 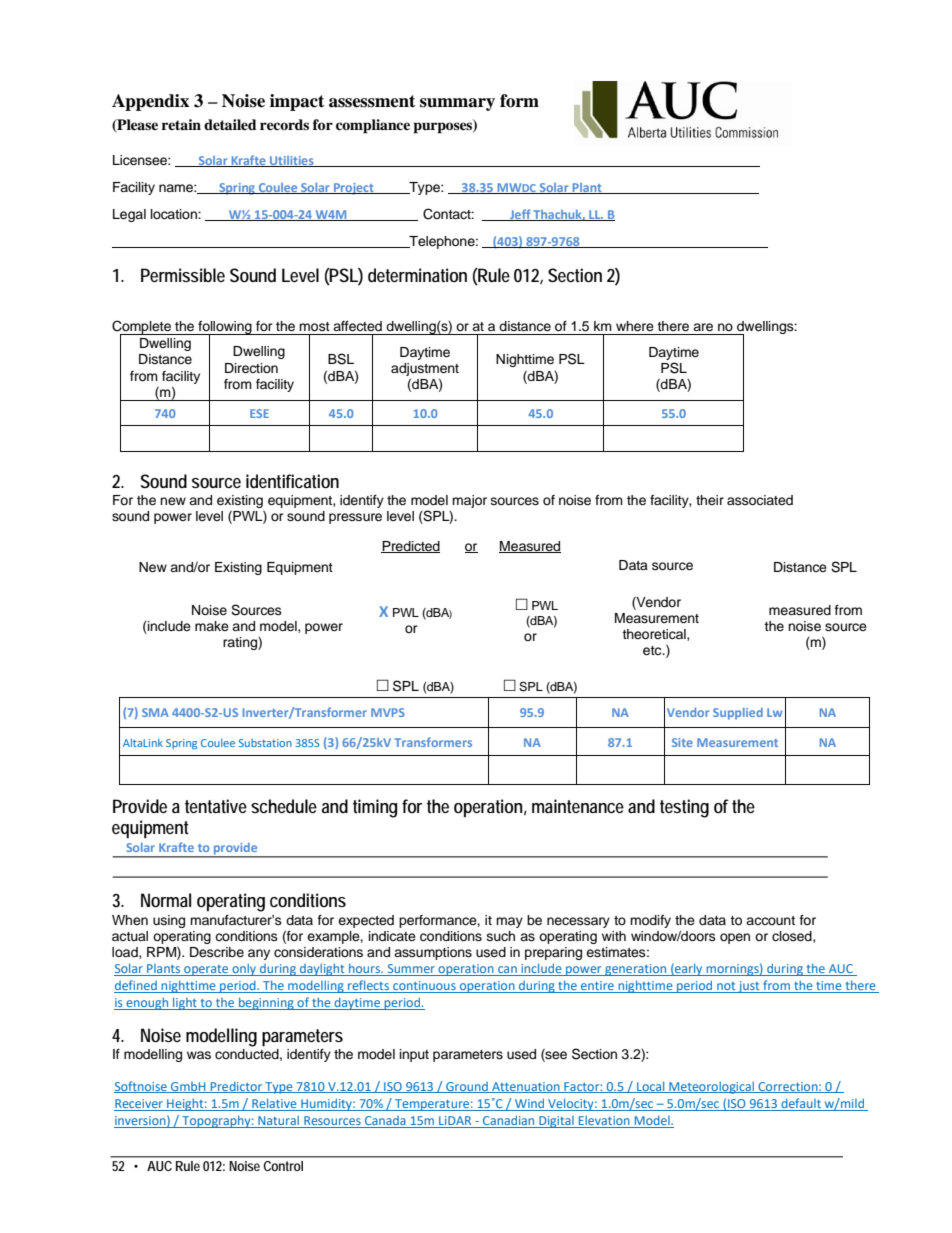 I want to click on account, so click(x=770, y=920).
